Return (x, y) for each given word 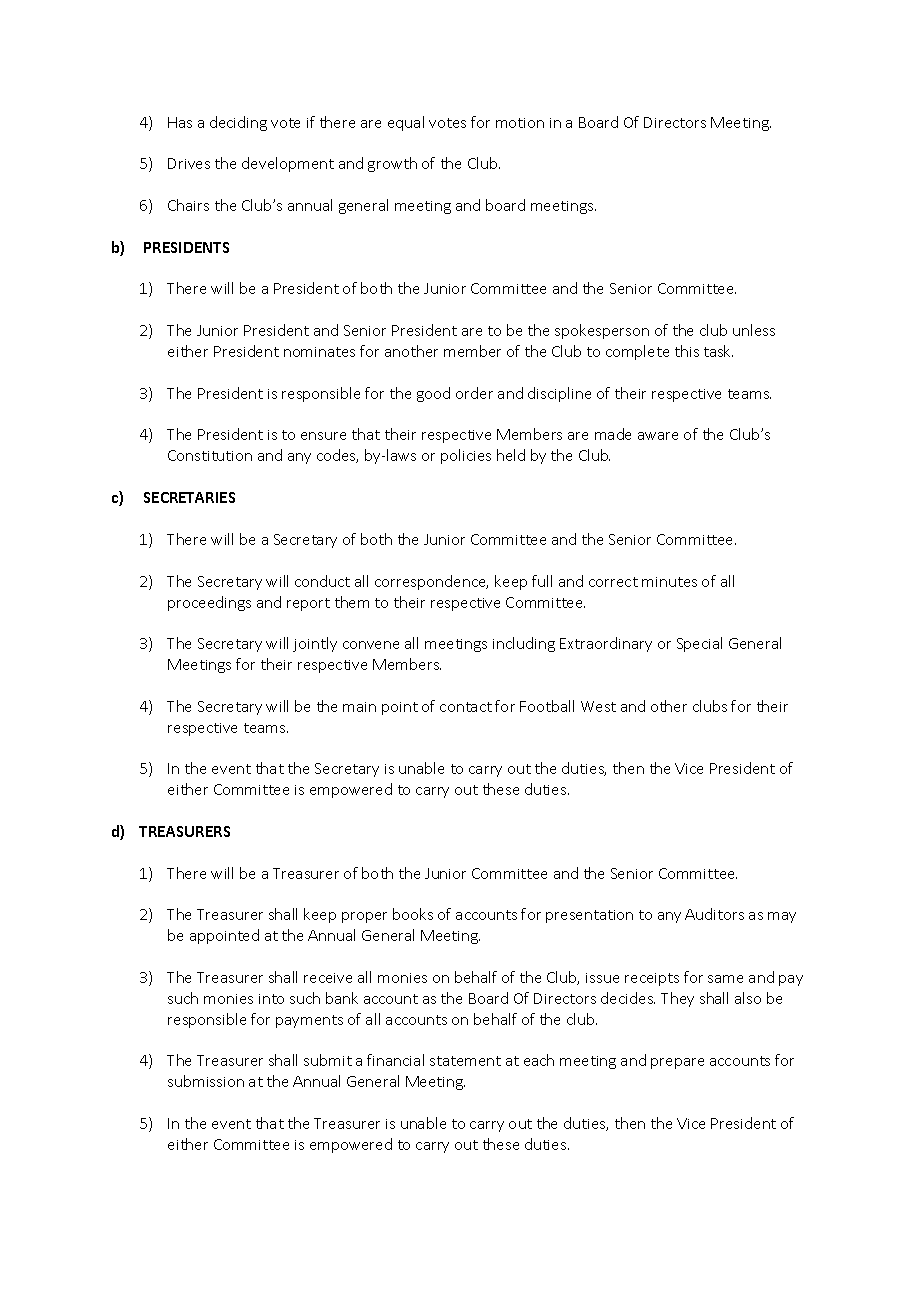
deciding (238, 123)
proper (364, 917)
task (718, 351)
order (474, 393)
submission (206, 1081)
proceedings (209, 603)
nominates (319, 352)
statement (465, 1061)
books (413, 914)
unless (754, 330)
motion (520, 123)
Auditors (714, 914)
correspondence (431, 582)
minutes (669, 582)
